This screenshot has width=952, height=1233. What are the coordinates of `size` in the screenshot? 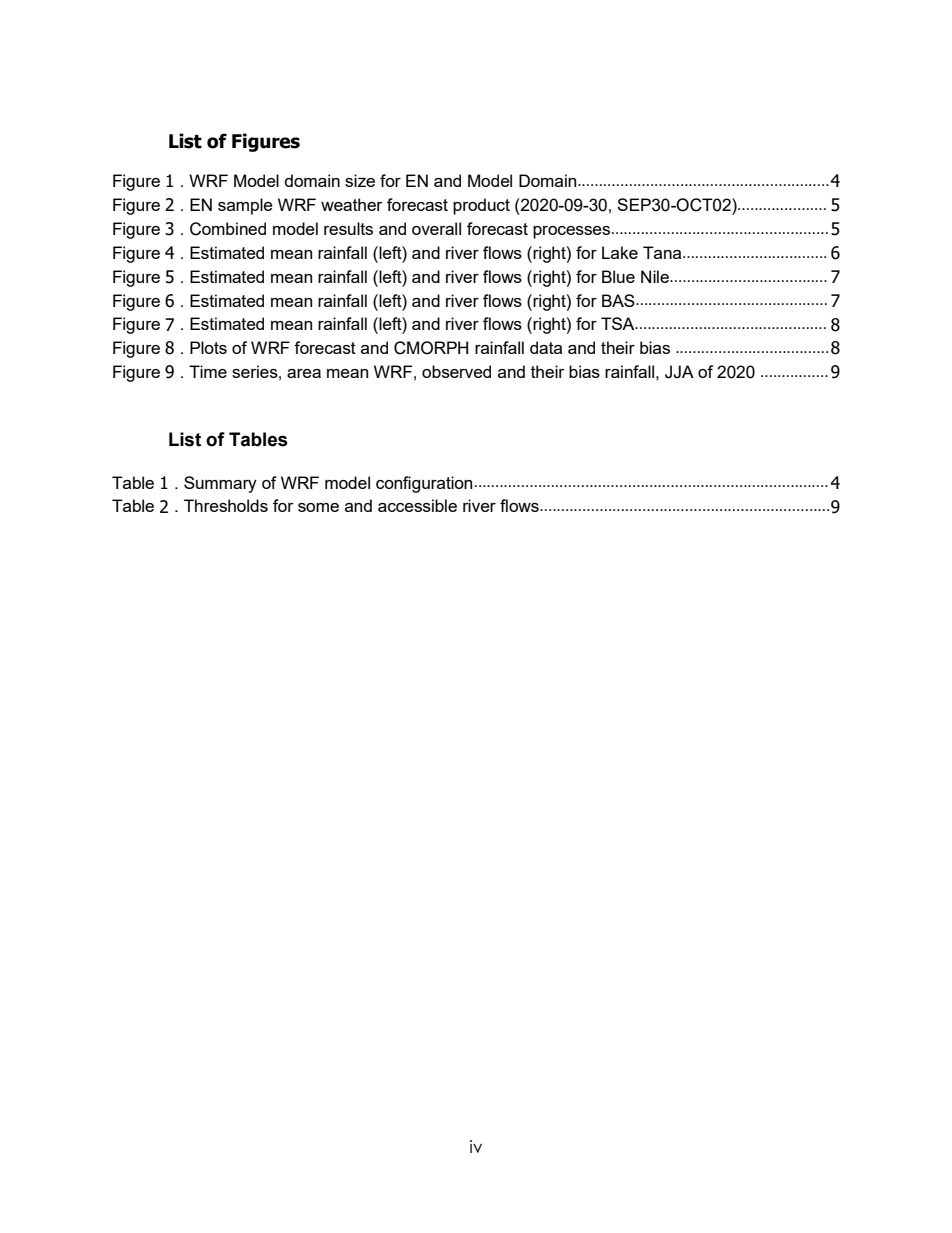 It's located at (360, 180).
